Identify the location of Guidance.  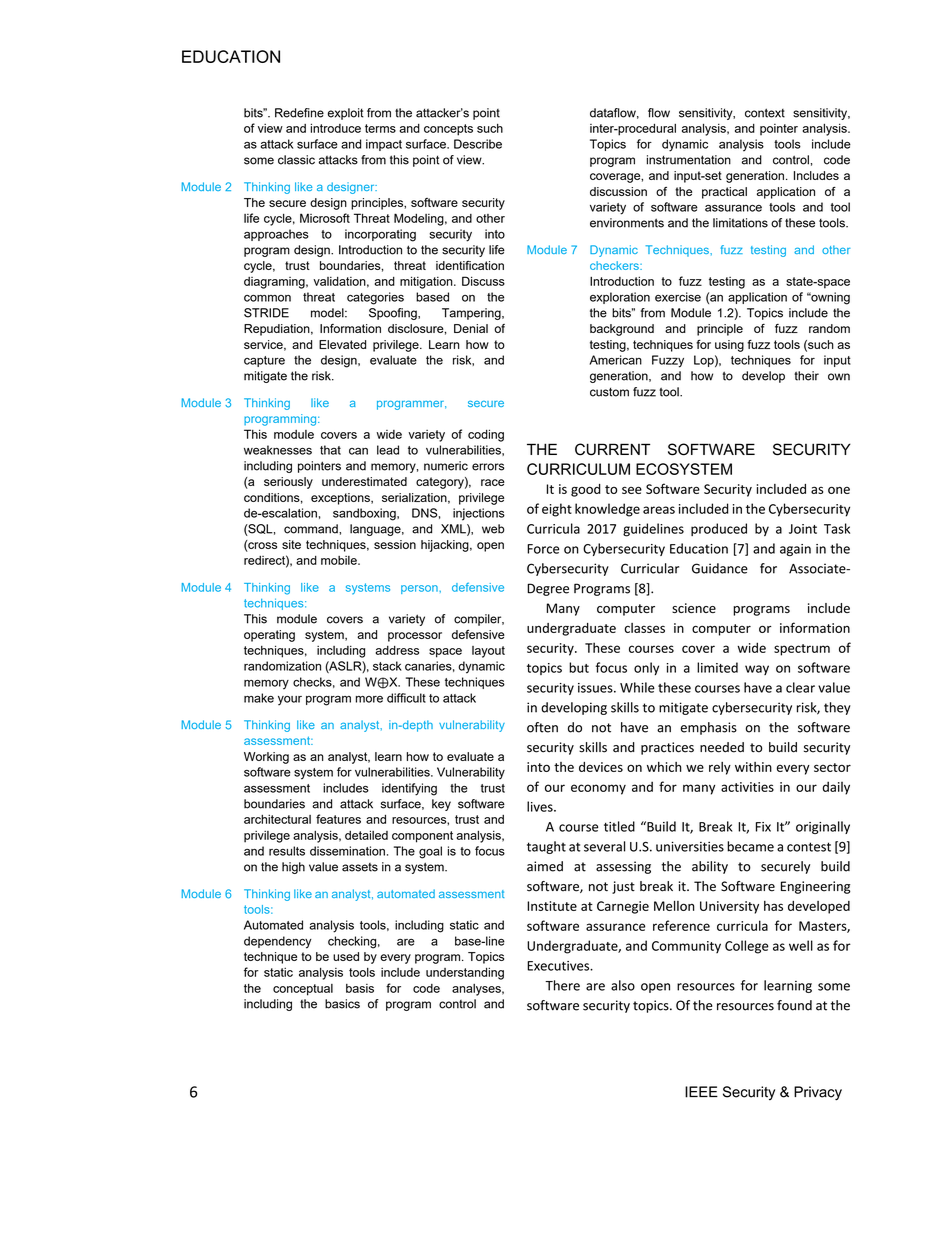
(720, 568).
